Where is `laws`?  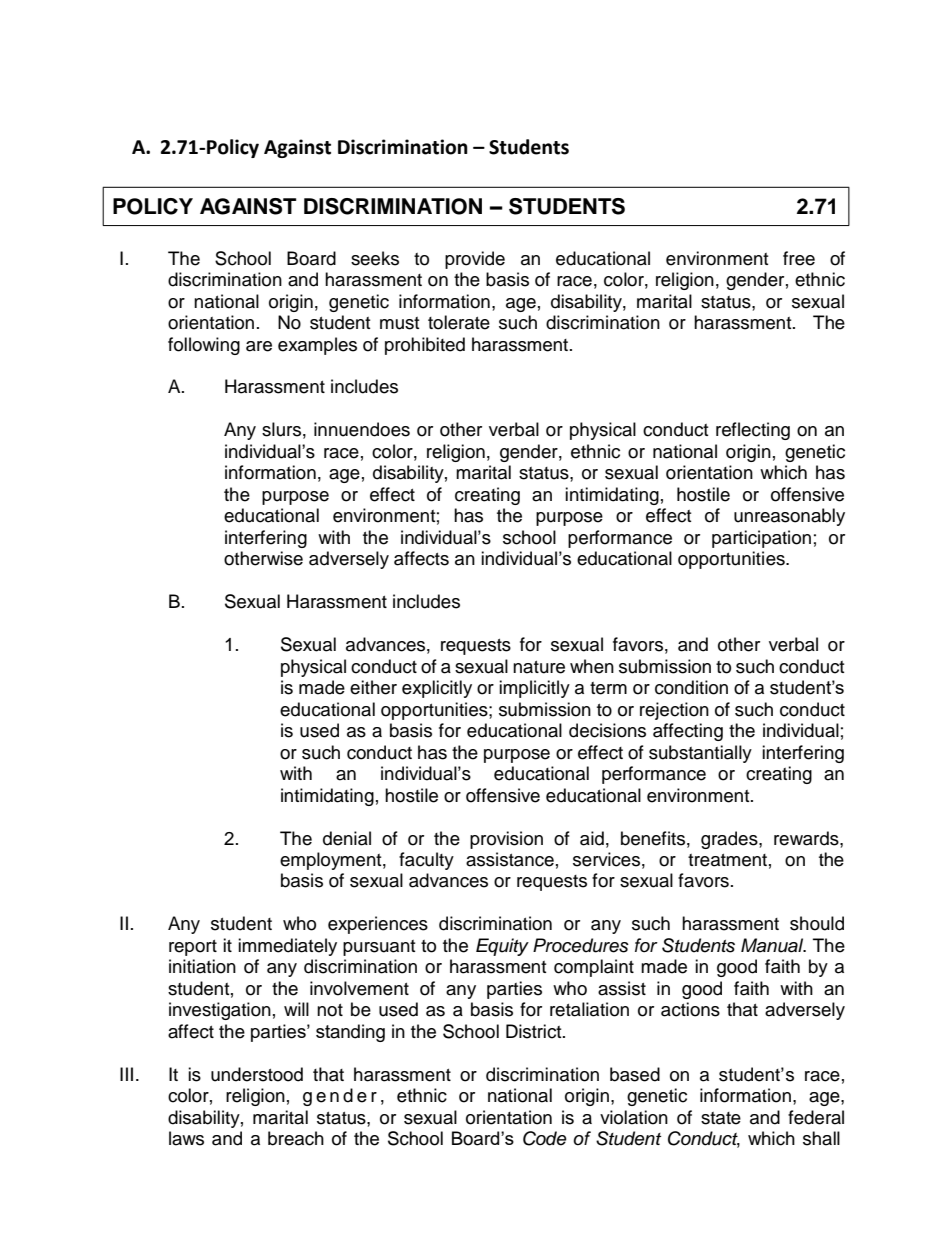 laws is located at coordinates (186, 1138).
